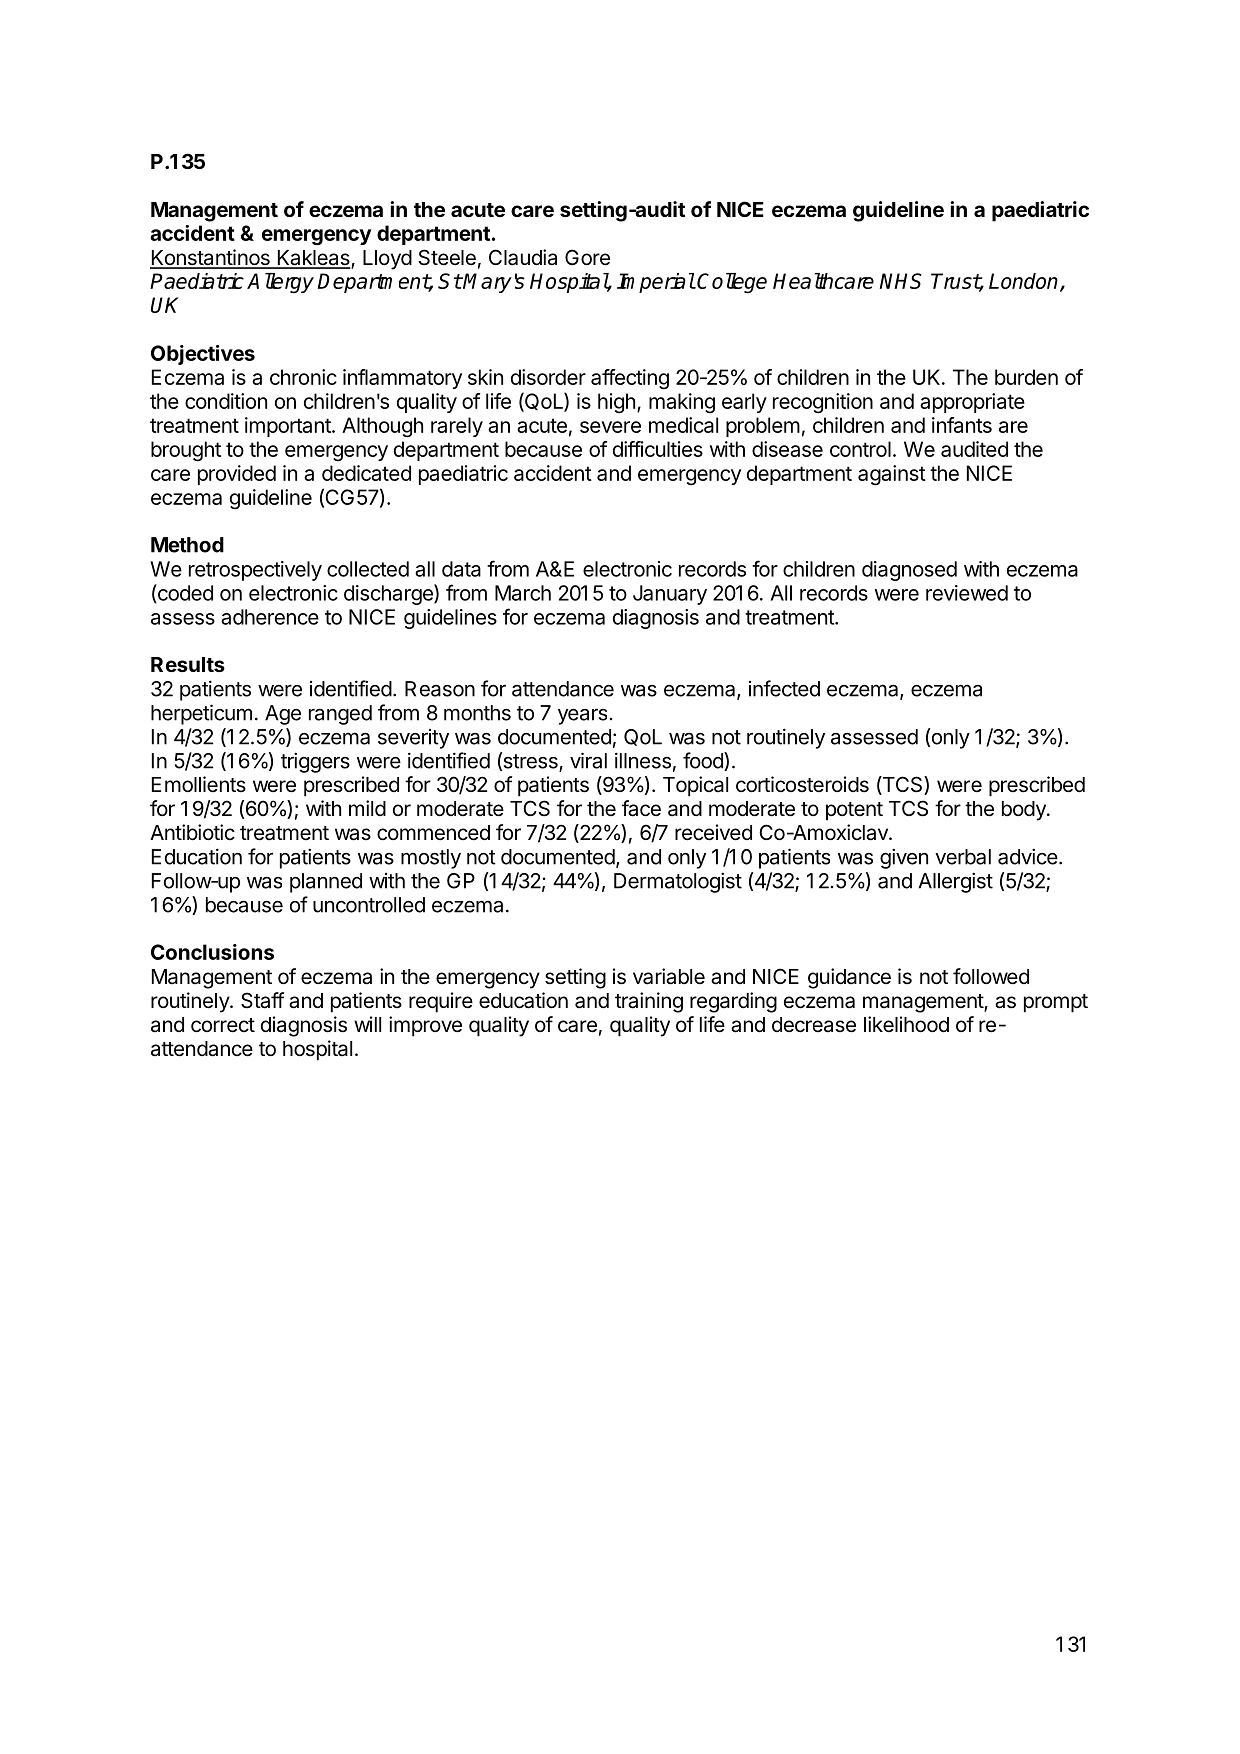  What do you see at coordinates (967, 593) in the screenshot?
I see `reviewed` at bounding box center [967, 593].
